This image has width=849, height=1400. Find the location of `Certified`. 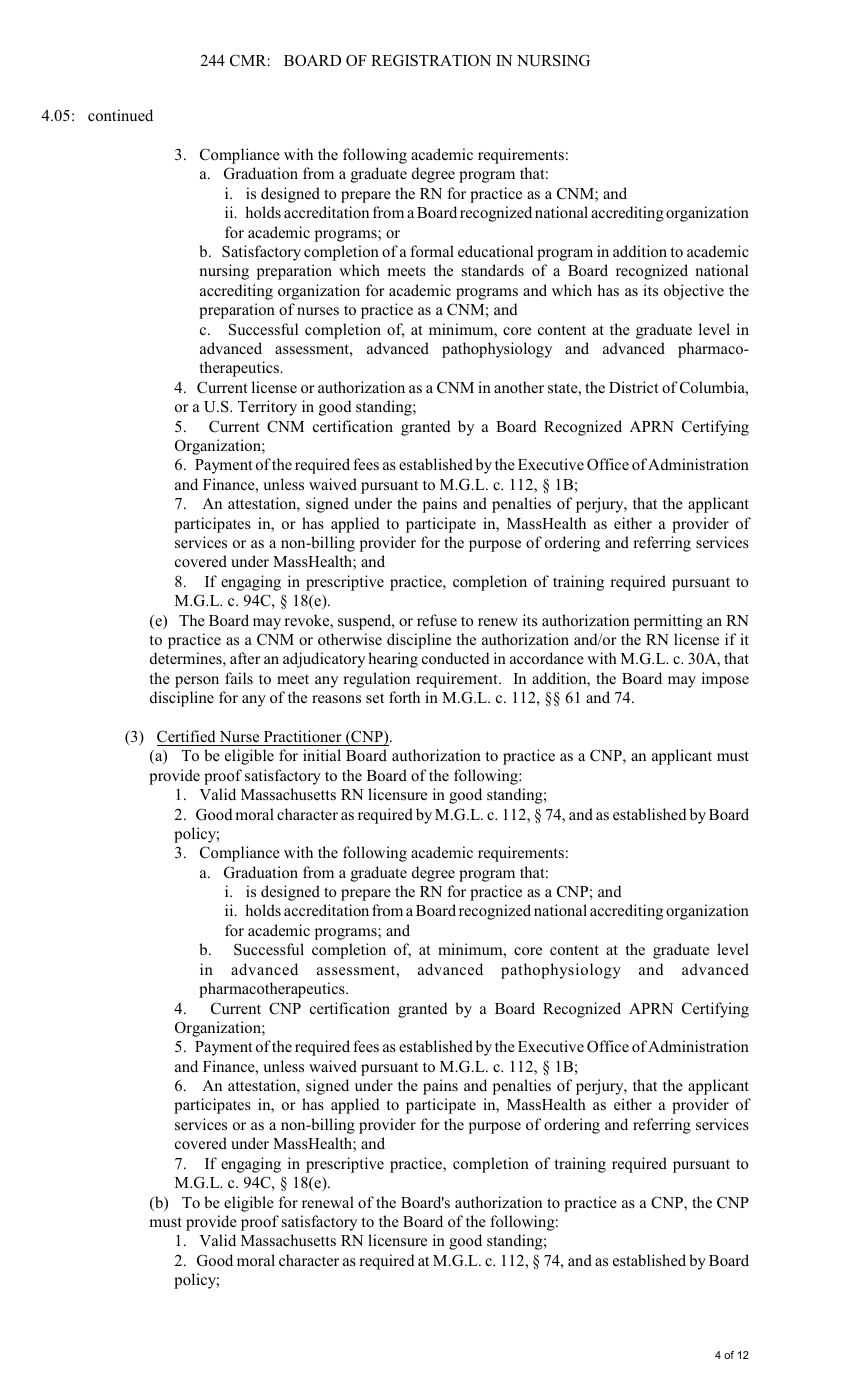

Certified is located at coordinates (186, 736).
